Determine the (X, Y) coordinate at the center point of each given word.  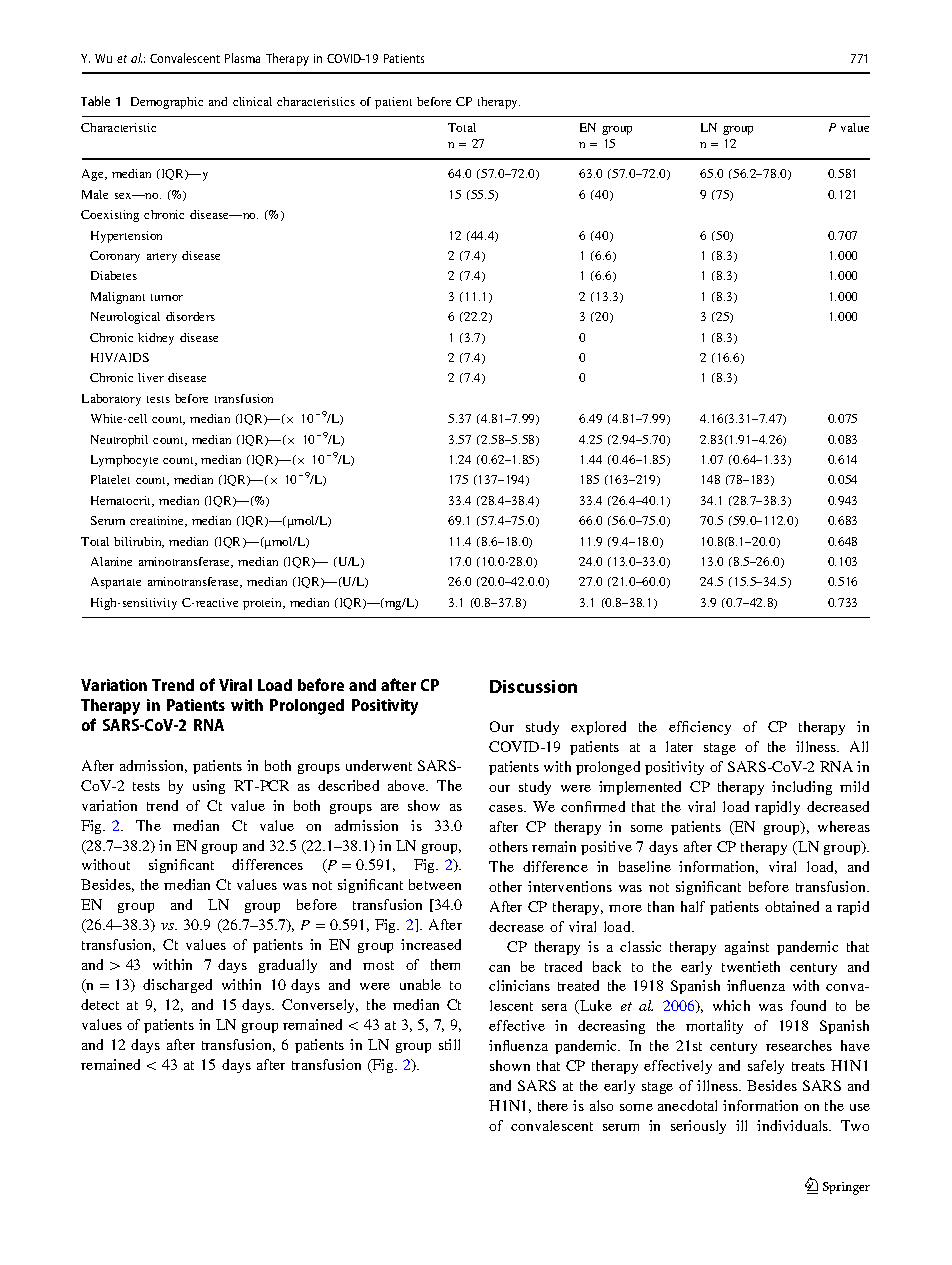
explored (598, 728)
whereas (844, 826)
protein (264, 604)
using (209, 787)
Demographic (167, 103)
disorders (190, 316)
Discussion (533, 686)
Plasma (242, 58)
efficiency (700, 728)
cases (507, 808)
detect (100, 1004)
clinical (252, 101)
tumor (167, 297)
